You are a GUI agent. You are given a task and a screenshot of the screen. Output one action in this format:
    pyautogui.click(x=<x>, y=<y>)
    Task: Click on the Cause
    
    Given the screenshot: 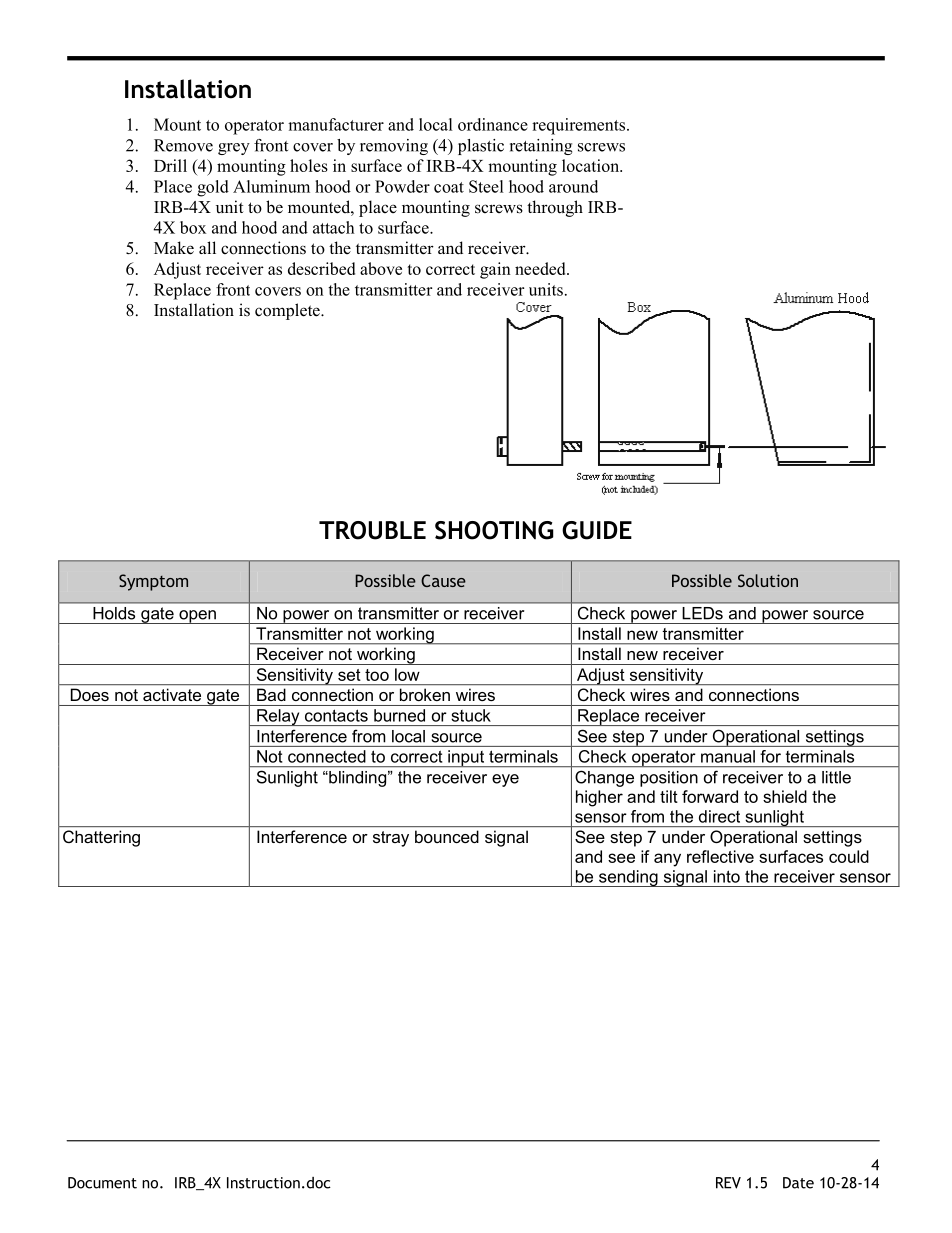 What is the action you would take?
    pyautogui.click(x=443, y=580)
